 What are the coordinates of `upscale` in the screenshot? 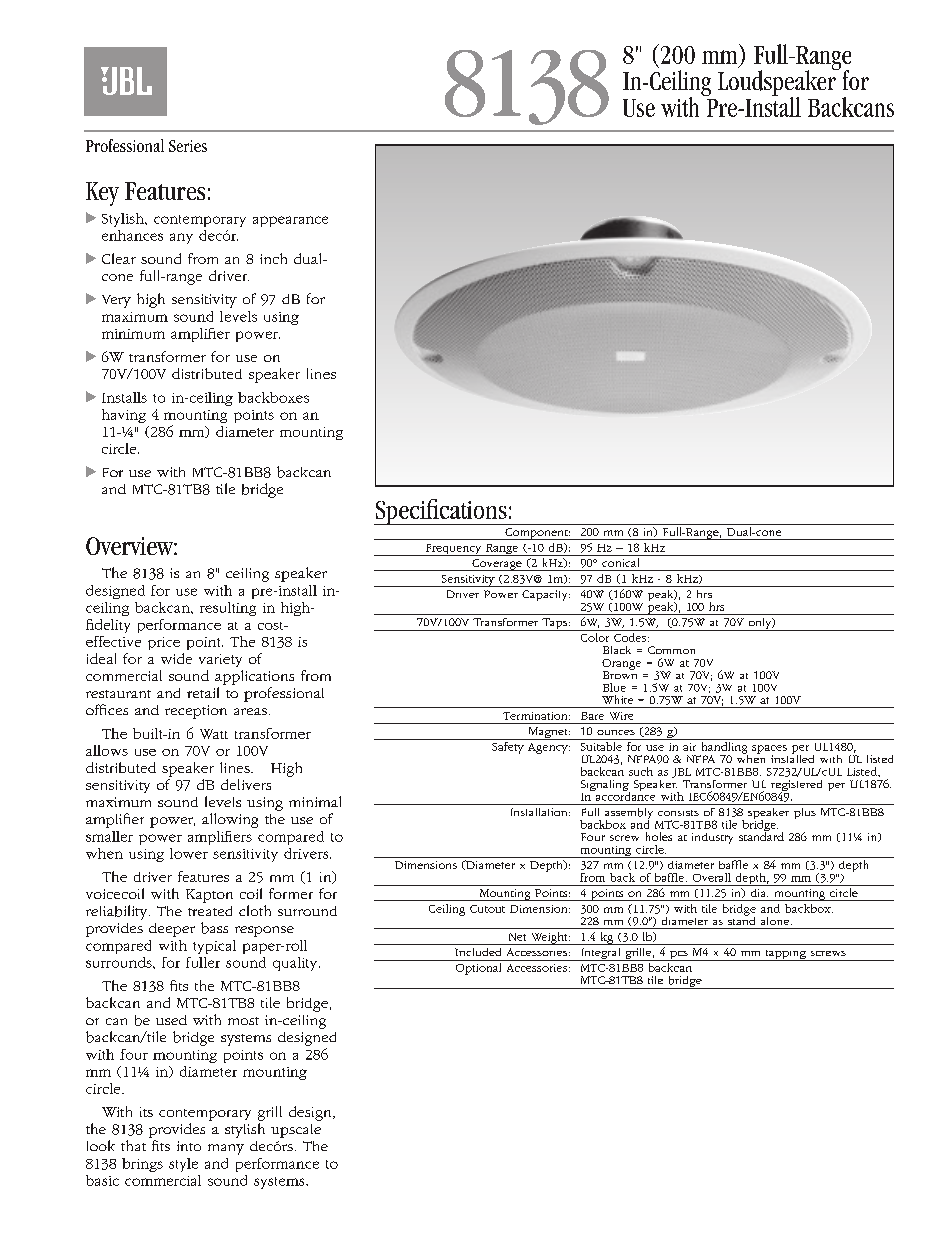 It's located at (296, 1131).
